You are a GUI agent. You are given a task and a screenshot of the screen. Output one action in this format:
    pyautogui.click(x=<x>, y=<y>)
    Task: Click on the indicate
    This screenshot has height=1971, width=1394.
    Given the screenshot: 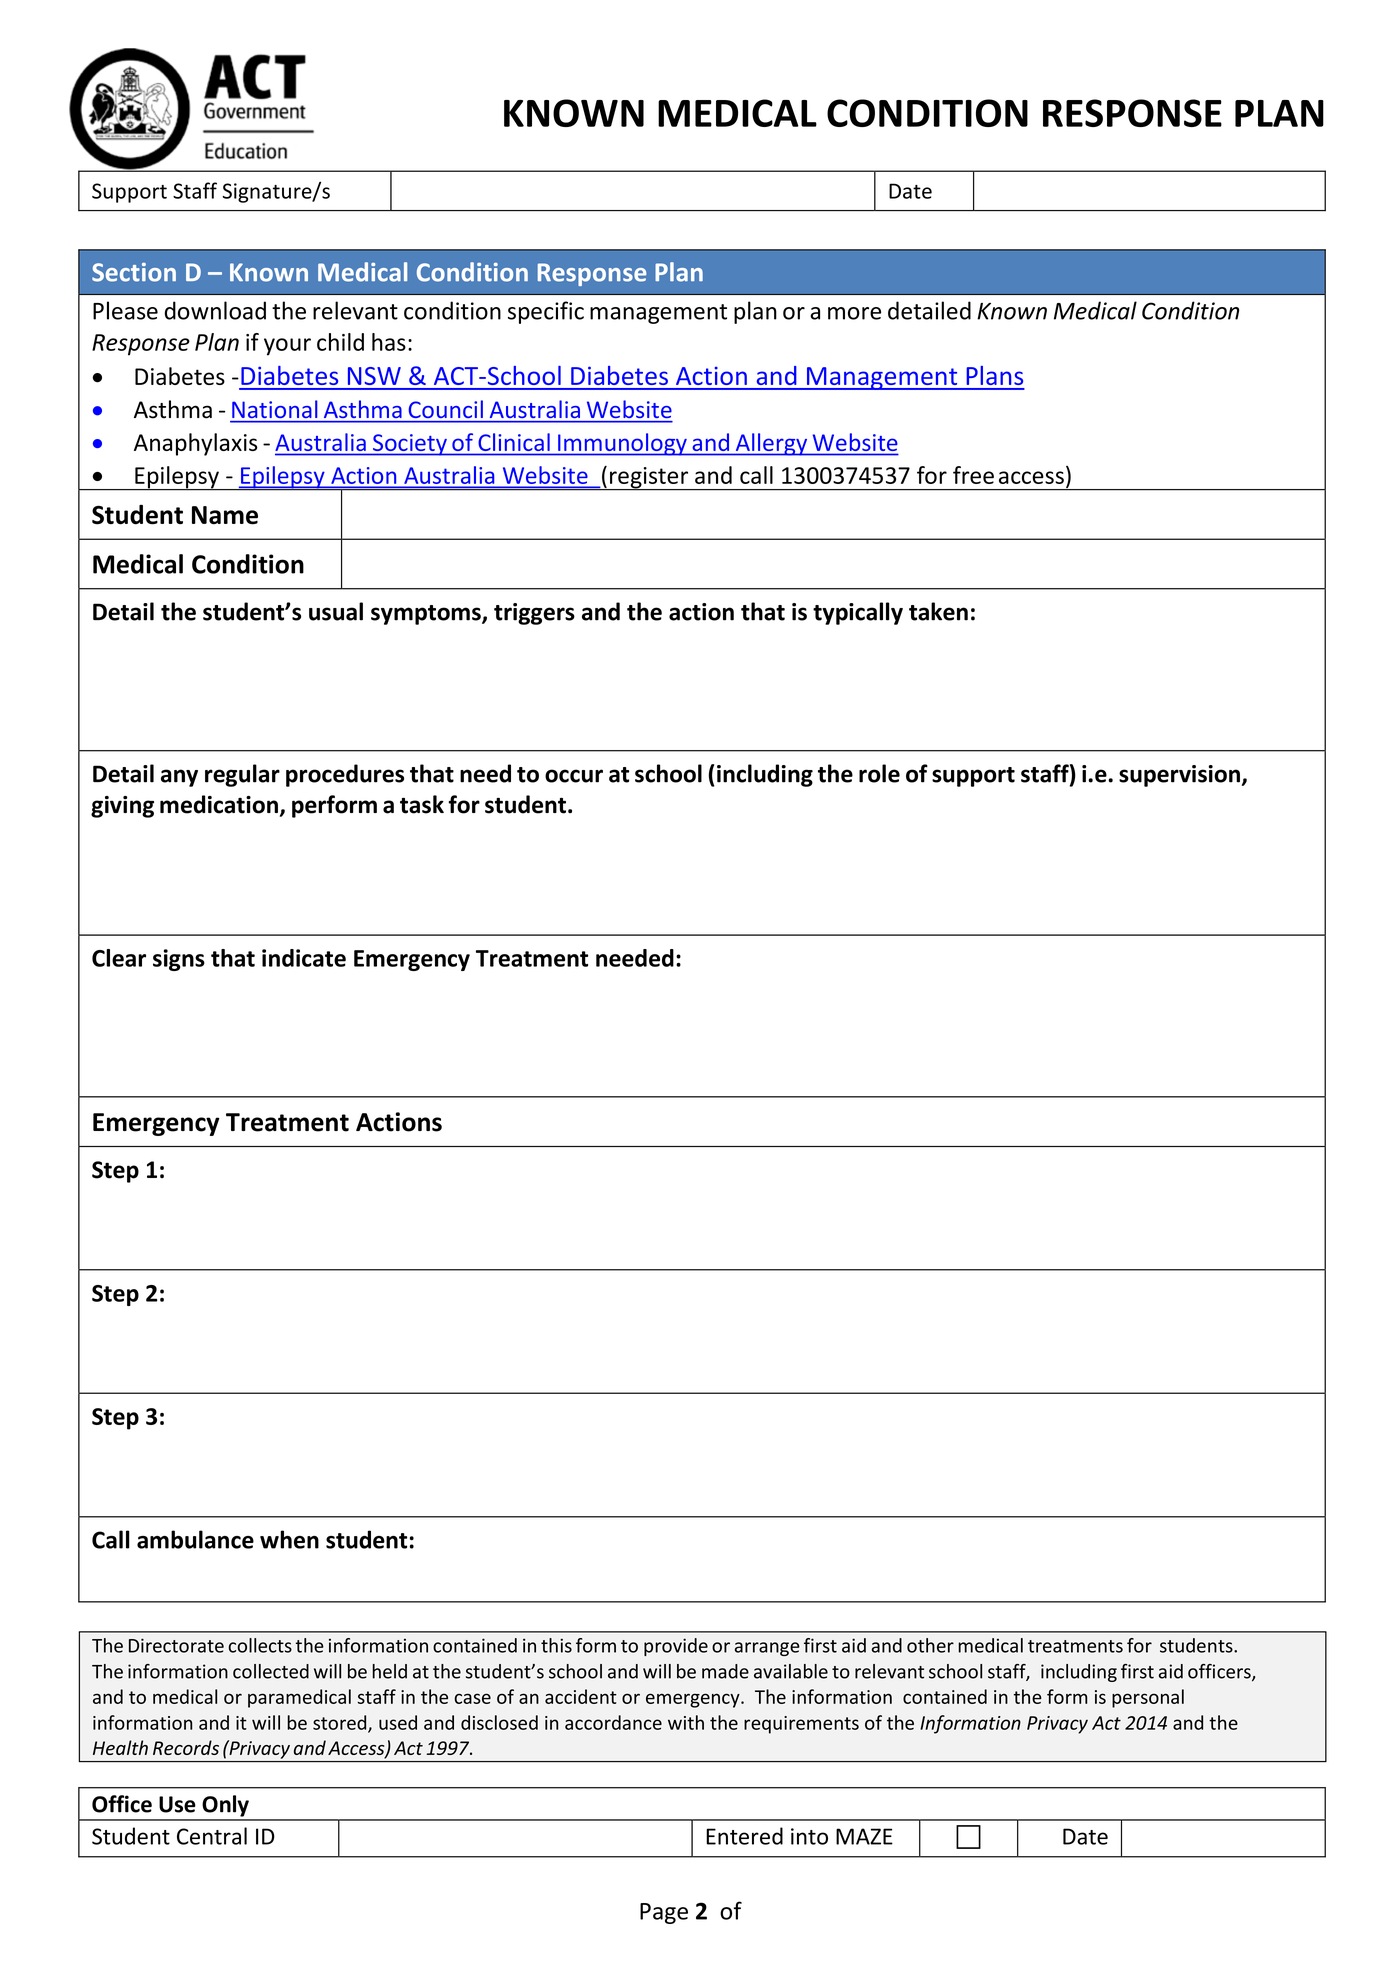 What is the action you would take?
    pyautogui.click(x=304, y=958)
